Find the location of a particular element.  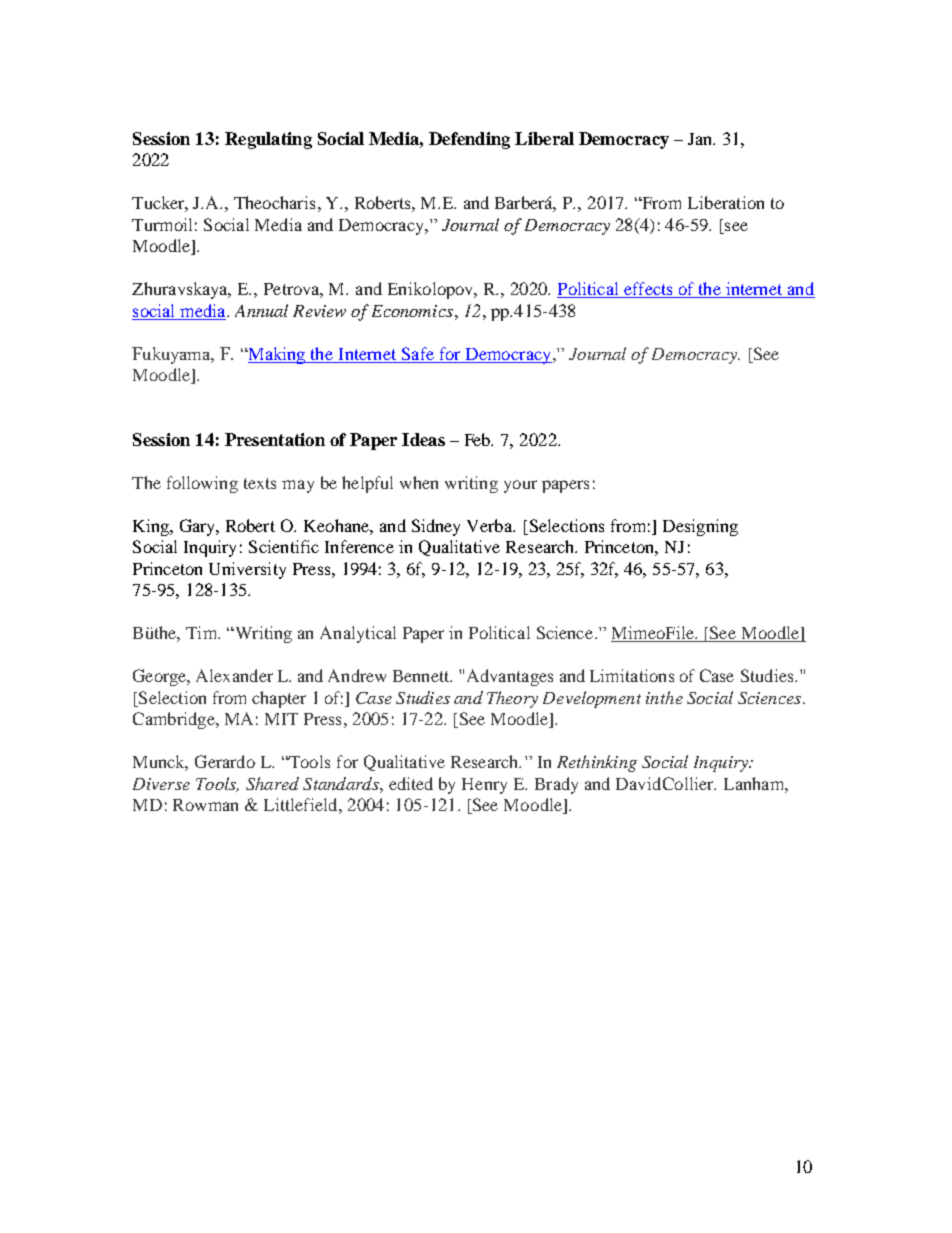

effects is located at coordinates (648, 290).
